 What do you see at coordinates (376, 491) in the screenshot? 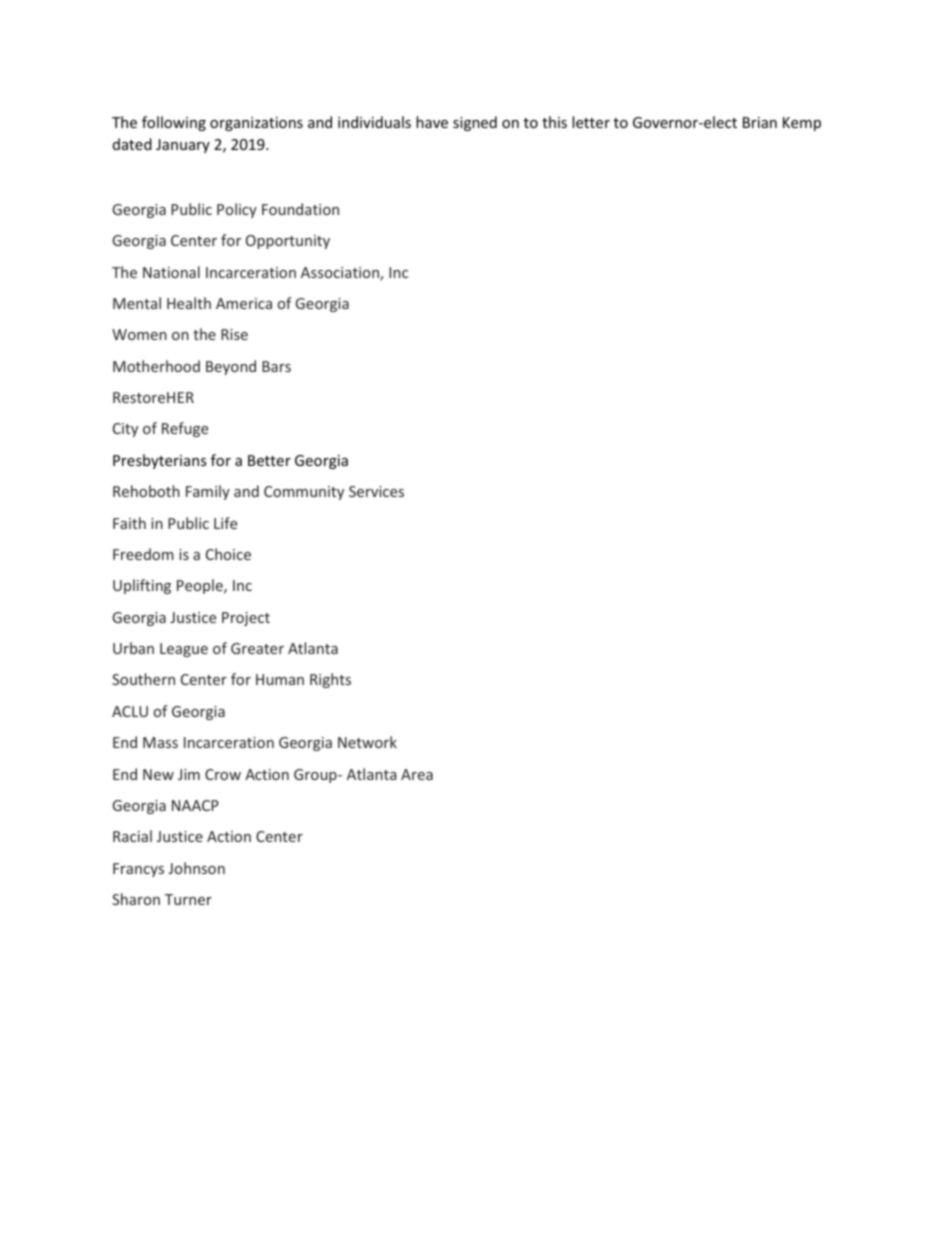
I see `Services` at bounding box center [376, 491].
